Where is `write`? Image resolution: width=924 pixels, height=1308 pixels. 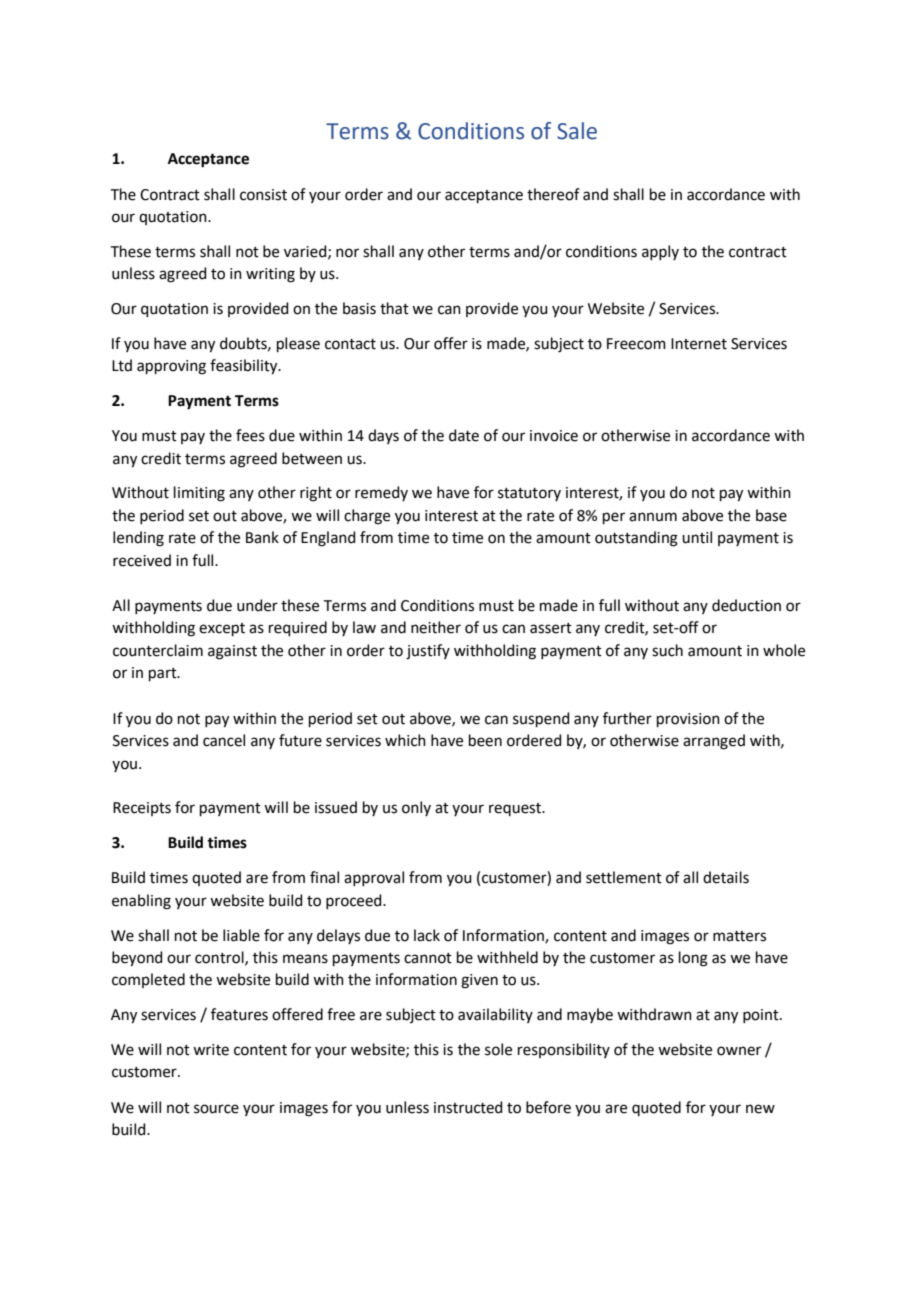
write is located at coordinates (211, 1050).
